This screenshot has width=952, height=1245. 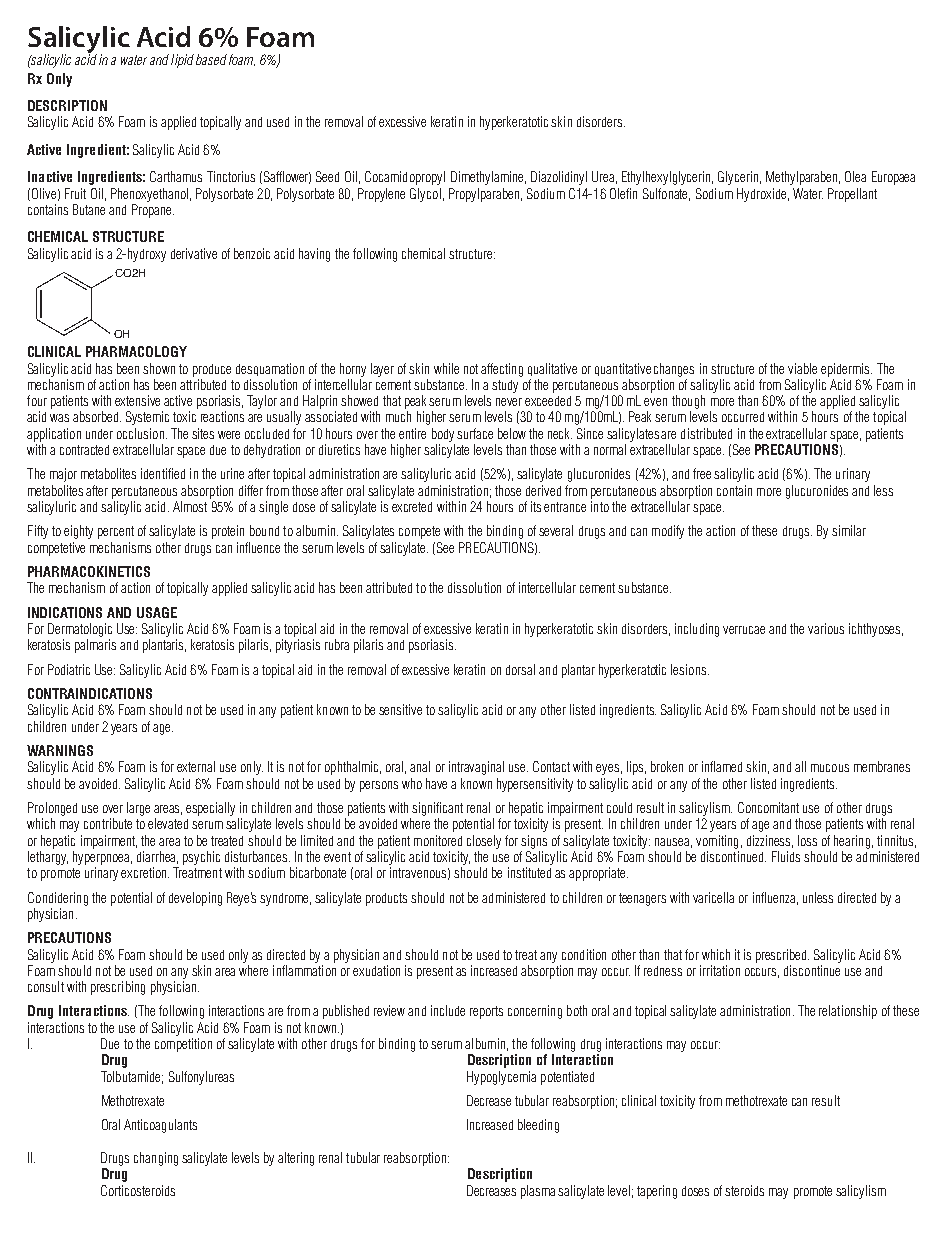 I want to click on Glycol, so click(x=425, y=195).
